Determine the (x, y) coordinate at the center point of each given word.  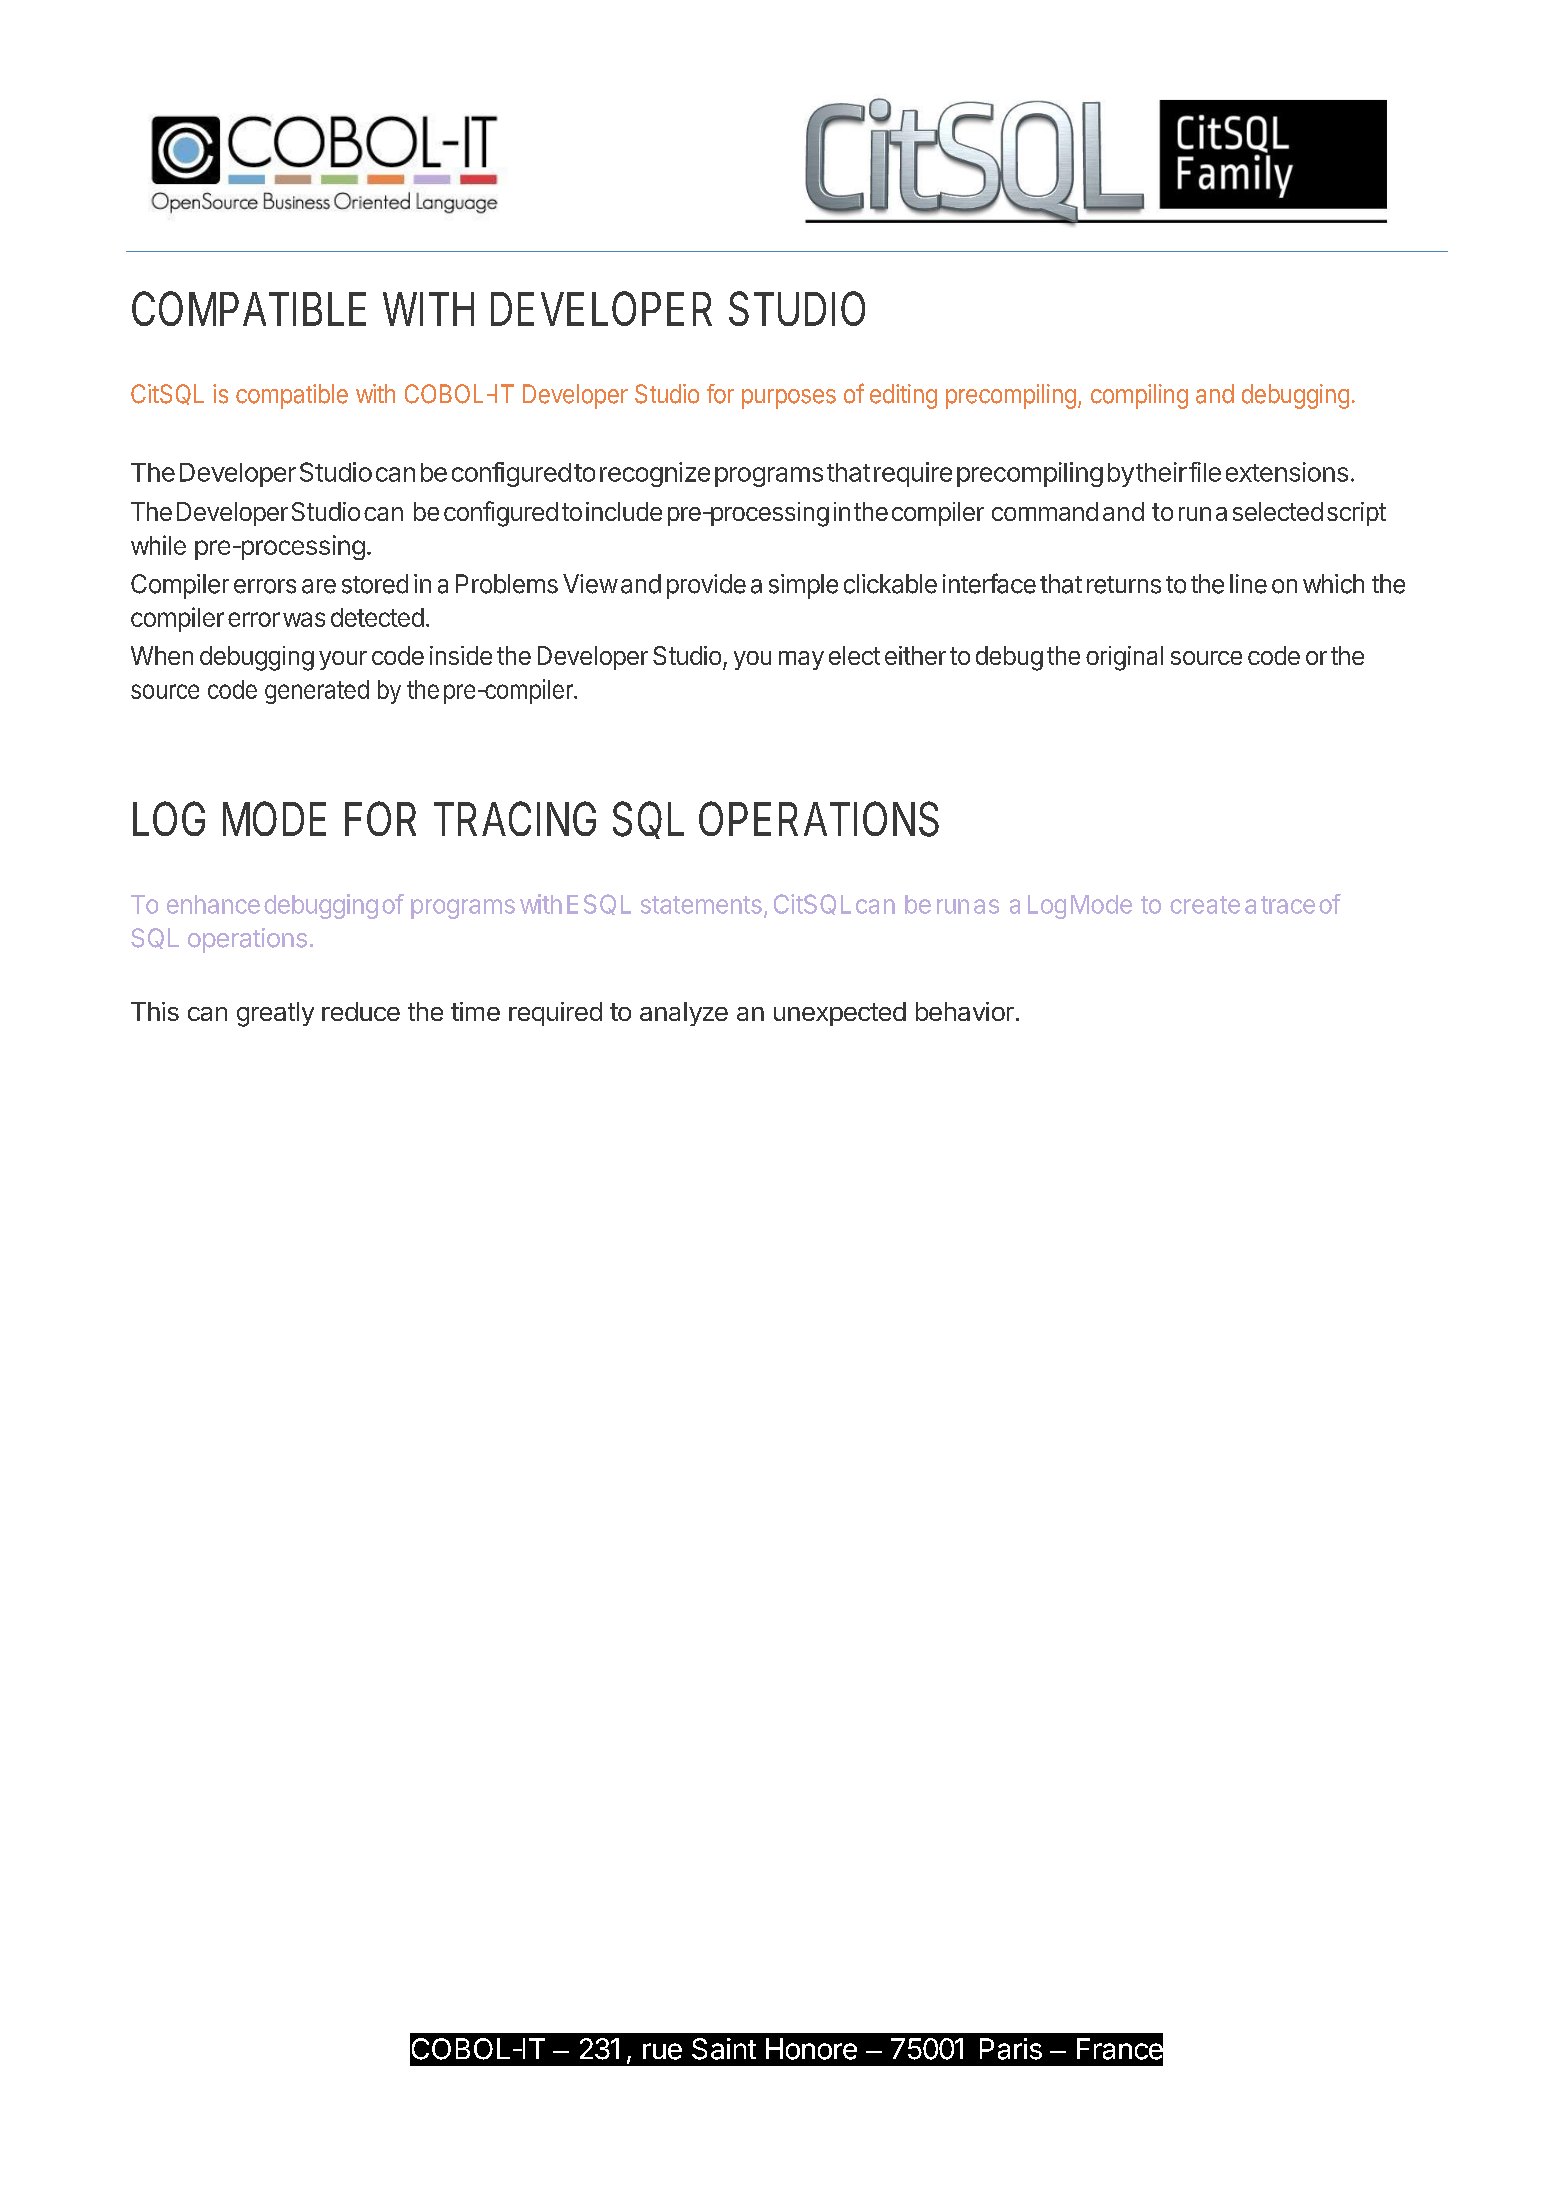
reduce (361, 1011)
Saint (724, 2049)
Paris (1011, 2049)
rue (662, 2051)
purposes (789, 399)
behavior (965, 1011)
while (158, 545)
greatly (275, 1014)
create (1205, 905)
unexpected (840, 1014)
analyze (684, 1014)
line (1248, 584)
